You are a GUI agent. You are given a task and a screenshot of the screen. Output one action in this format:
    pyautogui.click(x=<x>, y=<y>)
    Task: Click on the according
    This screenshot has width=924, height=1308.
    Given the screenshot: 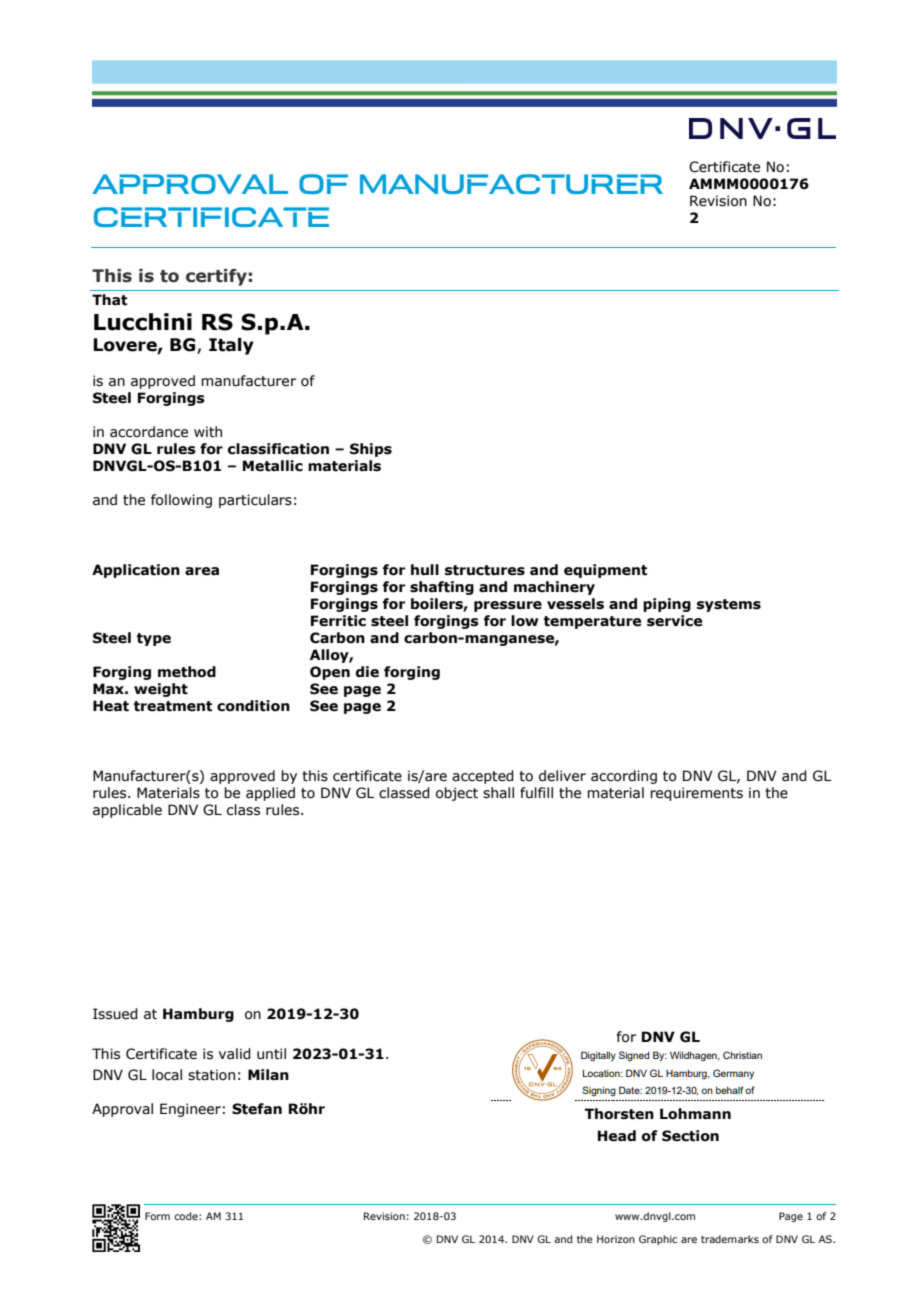 What is the action you would take?
    pyautogui.click(x=624, y=777)
